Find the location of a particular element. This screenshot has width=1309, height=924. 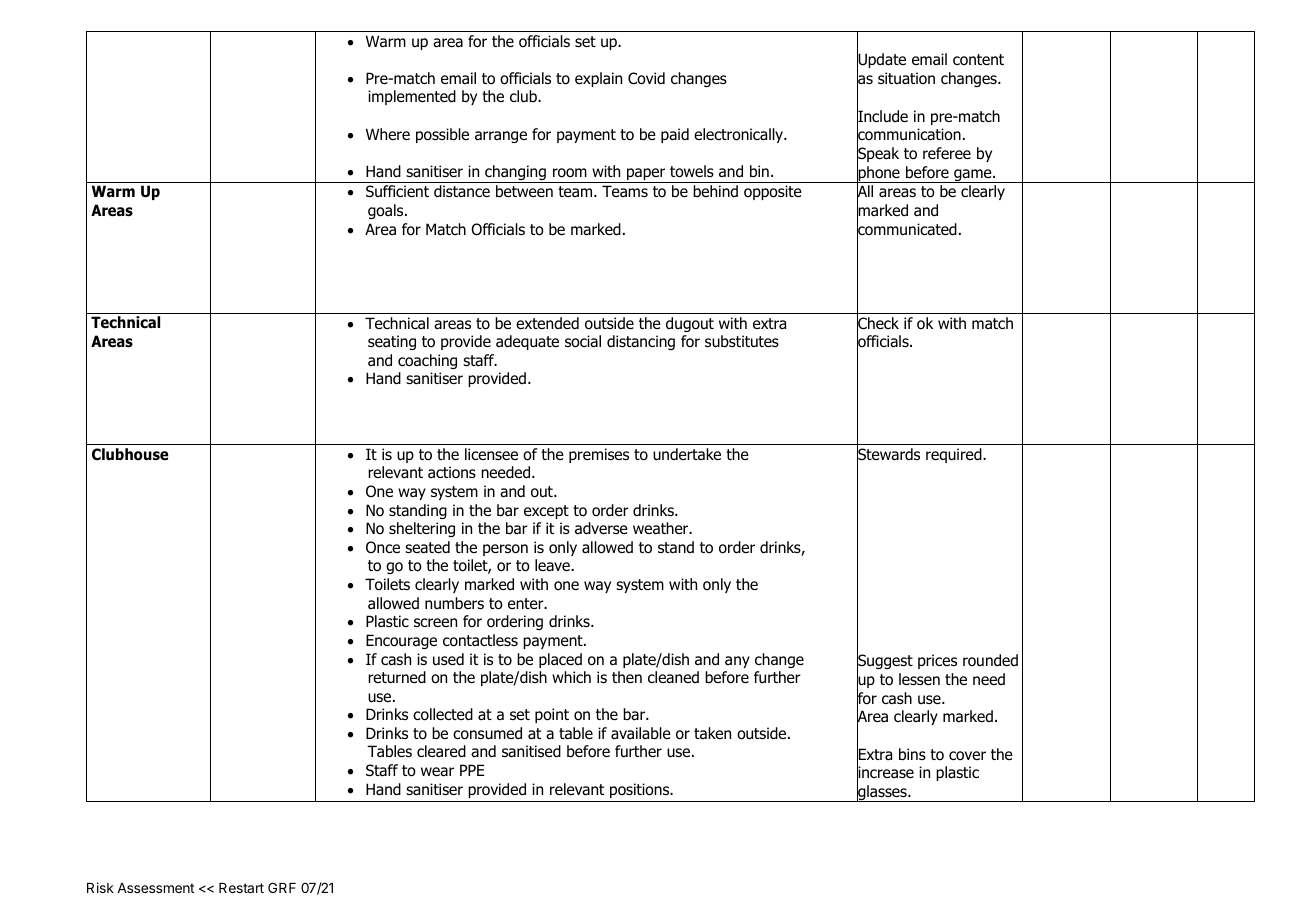

Suggest is located at coordinates (885, 662).
